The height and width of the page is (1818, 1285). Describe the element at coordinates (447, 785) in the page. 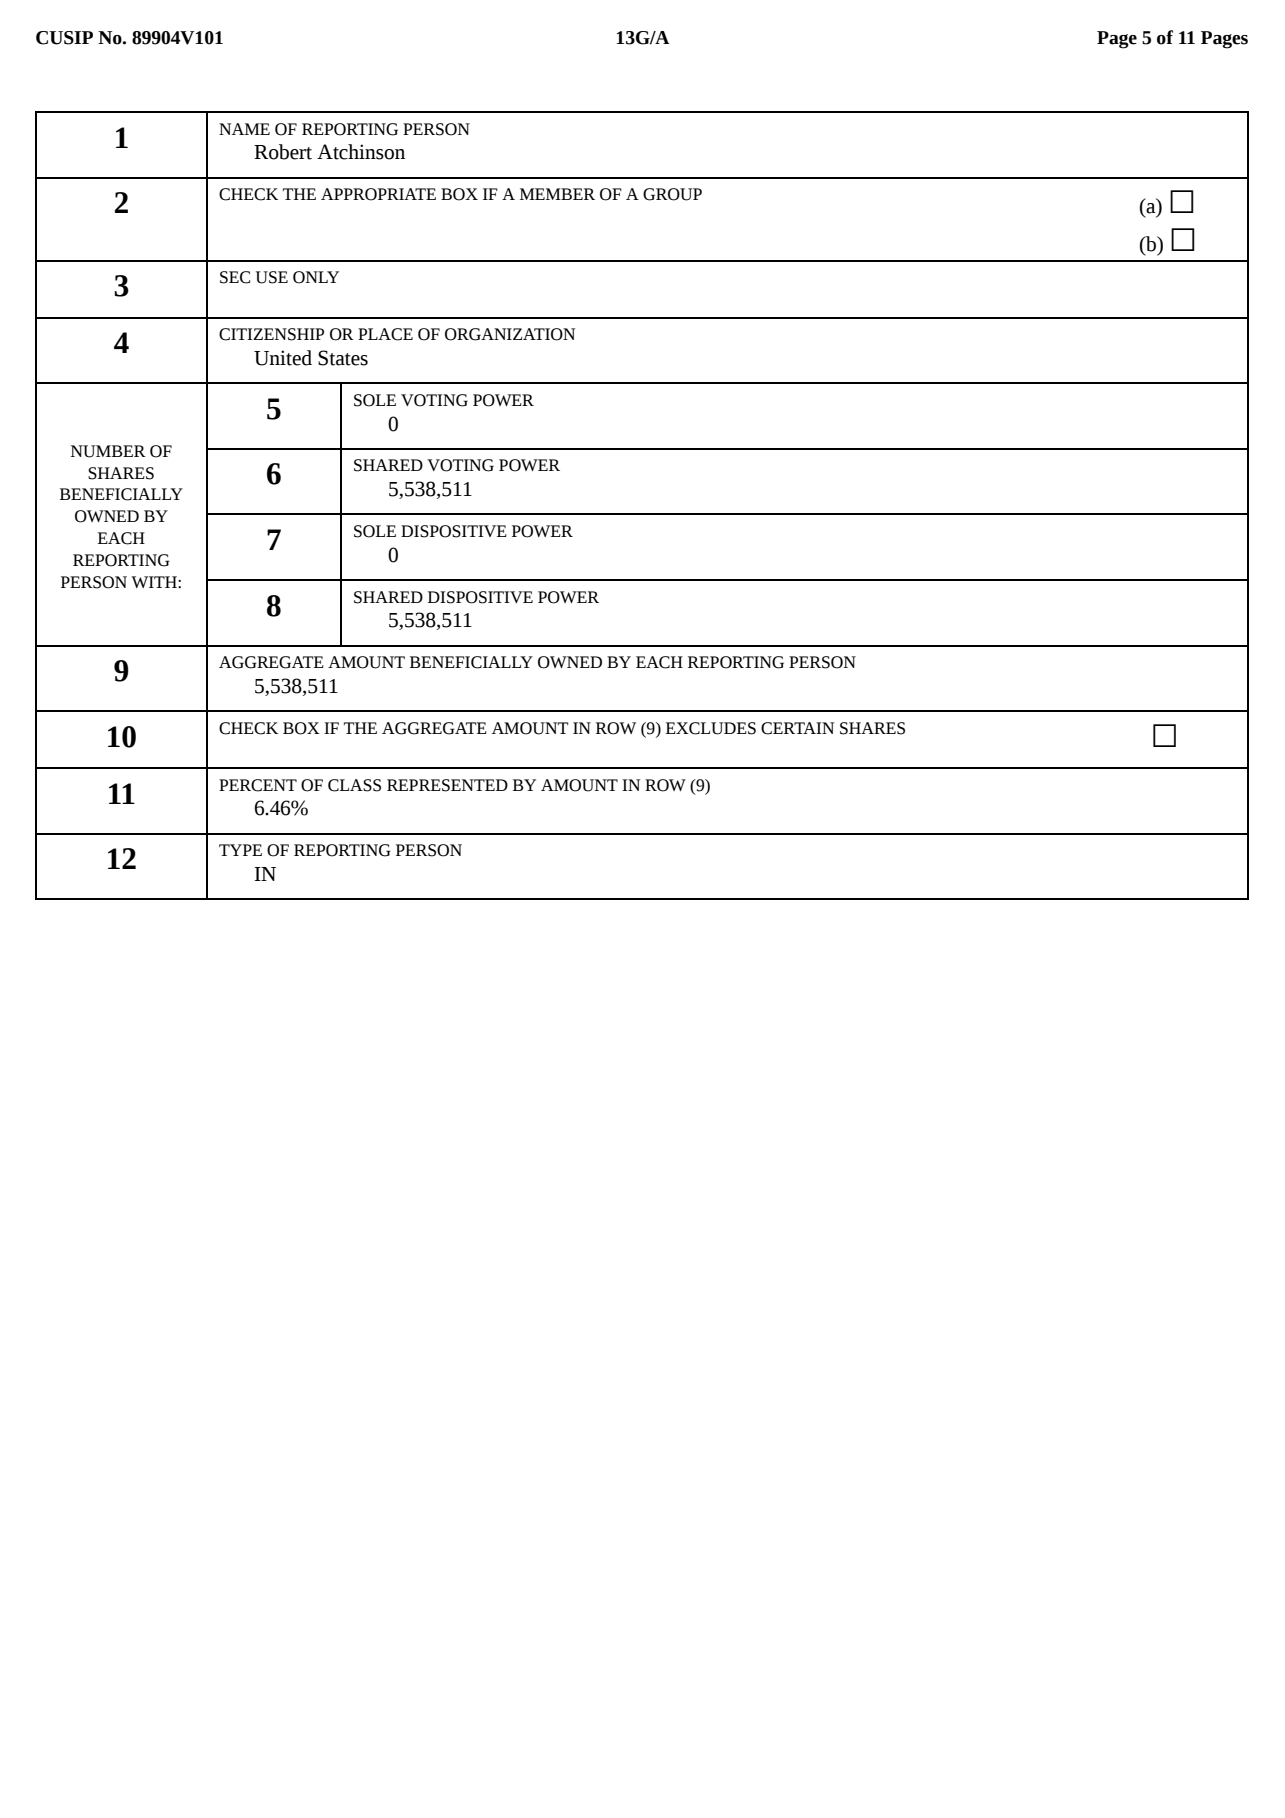

I see `REPRESENTED` at that location.
